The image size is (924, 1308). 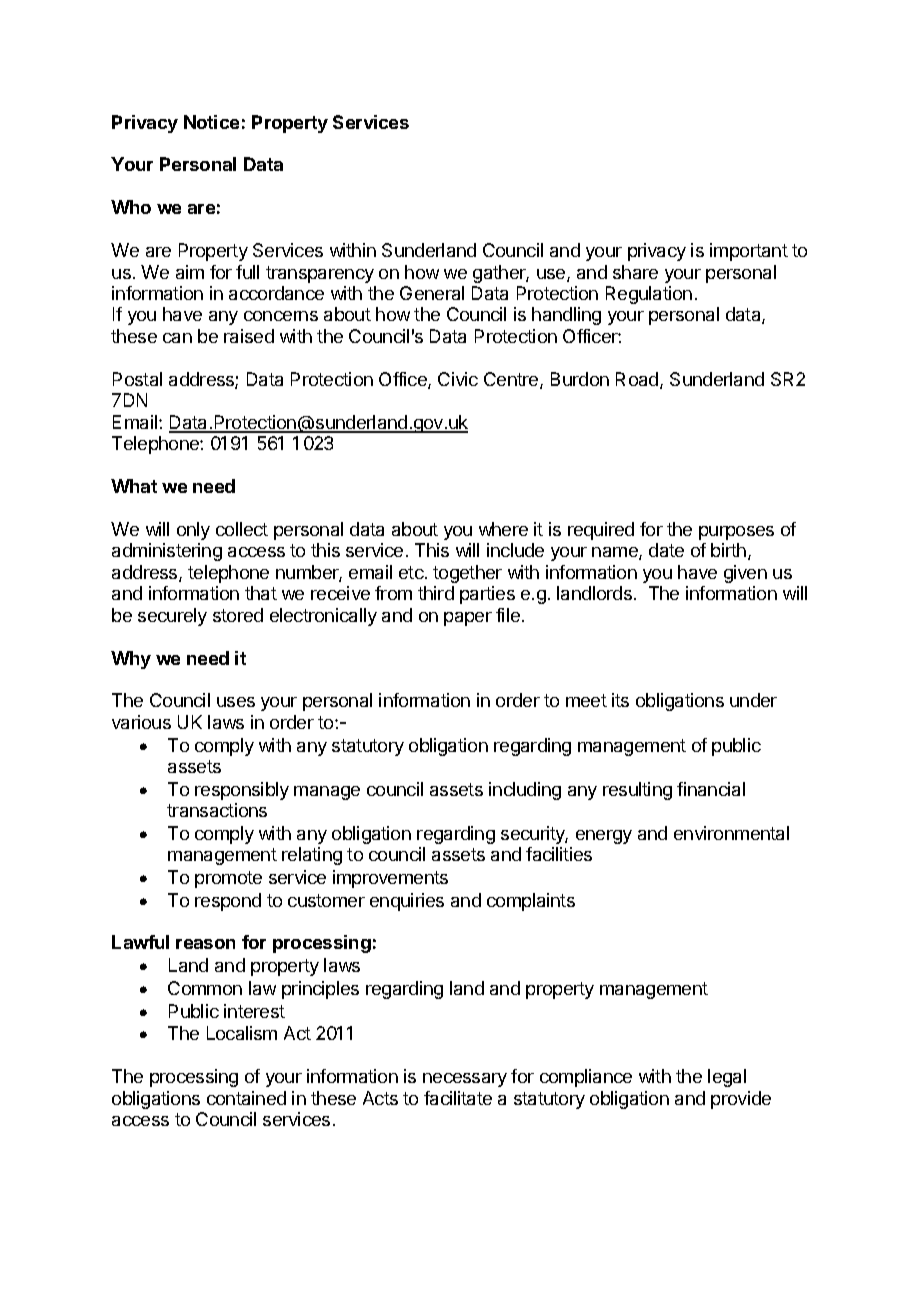 What do you see at coordinates (749, 252) in the page?
I see `important` at bounding box center [749, 252].
